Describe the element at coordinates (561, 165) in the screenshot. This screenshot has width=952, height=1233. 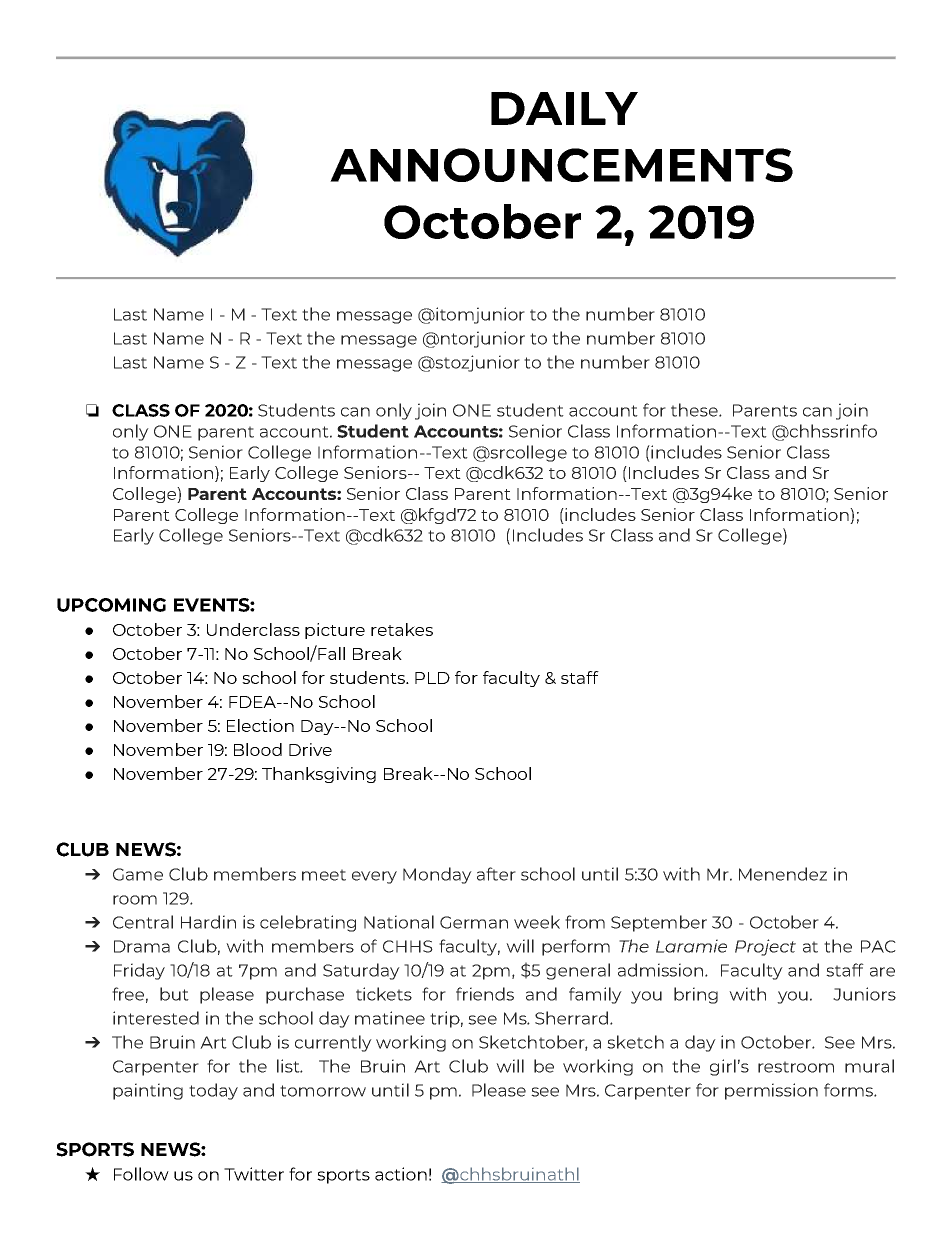
I see `ANNOUNCEMENTS` at that location.
